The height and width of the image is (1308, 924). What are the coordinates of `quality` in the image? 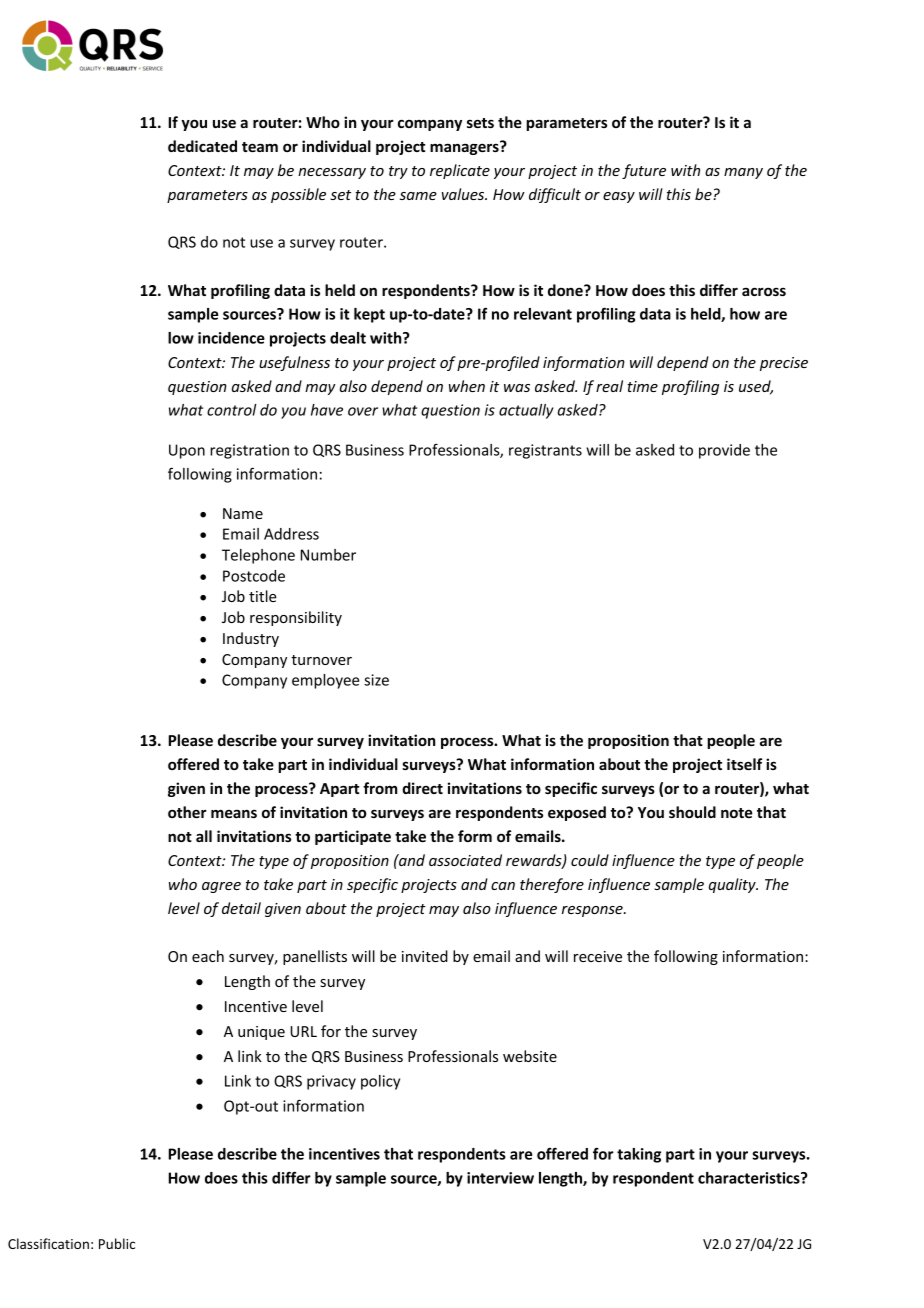 It's located at (733, 885).
